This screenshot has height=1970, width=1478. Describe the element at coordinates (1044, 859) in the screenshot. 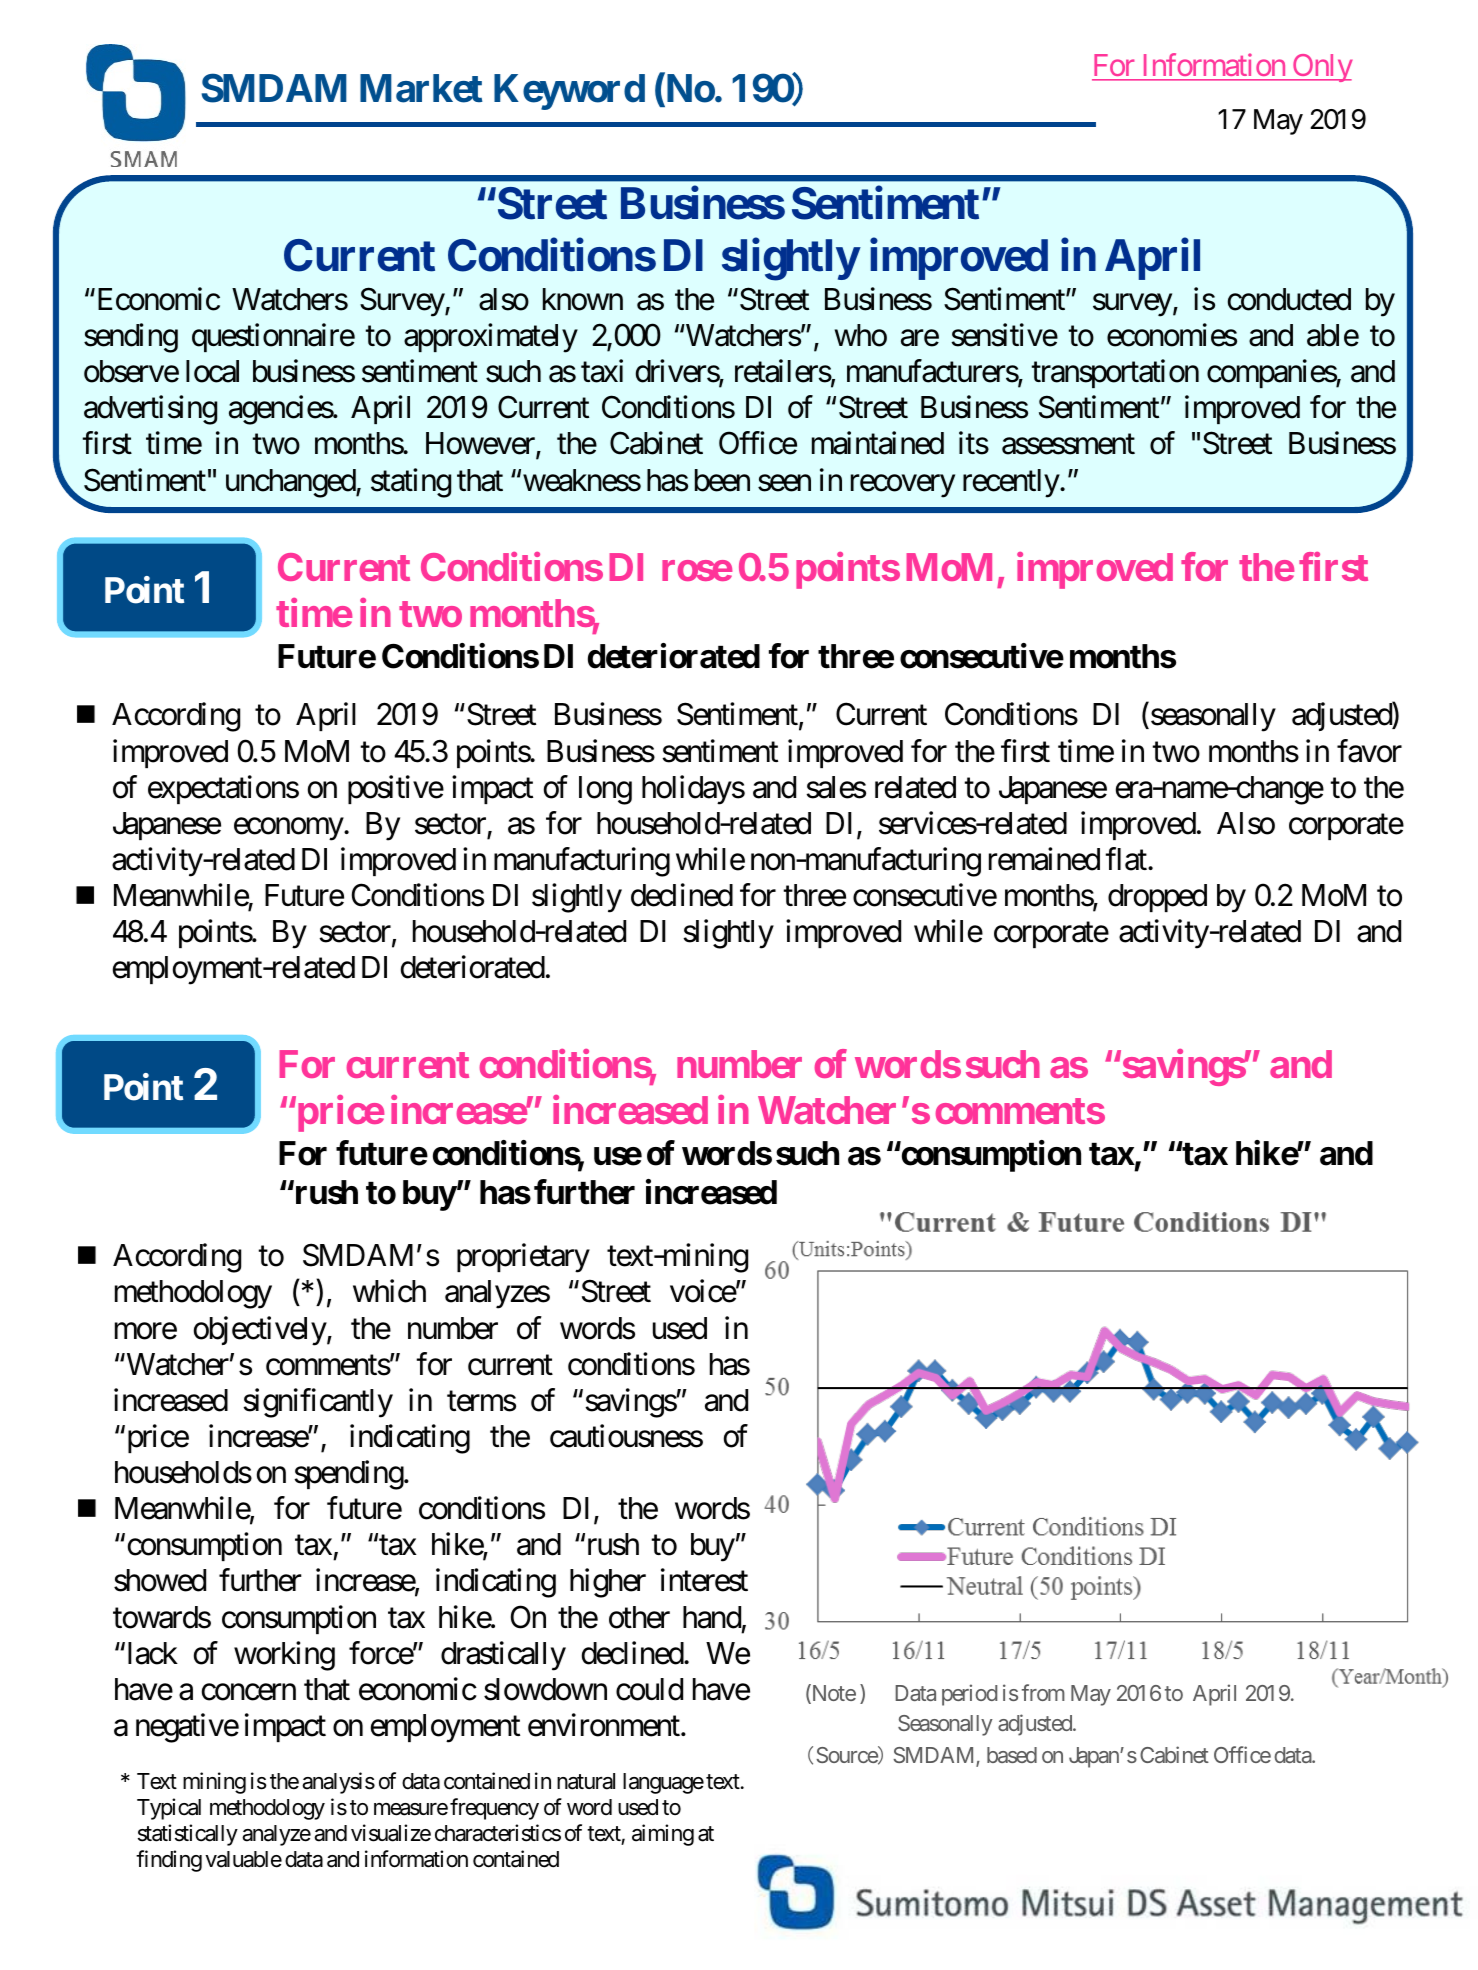

I see `remained` at that location.
